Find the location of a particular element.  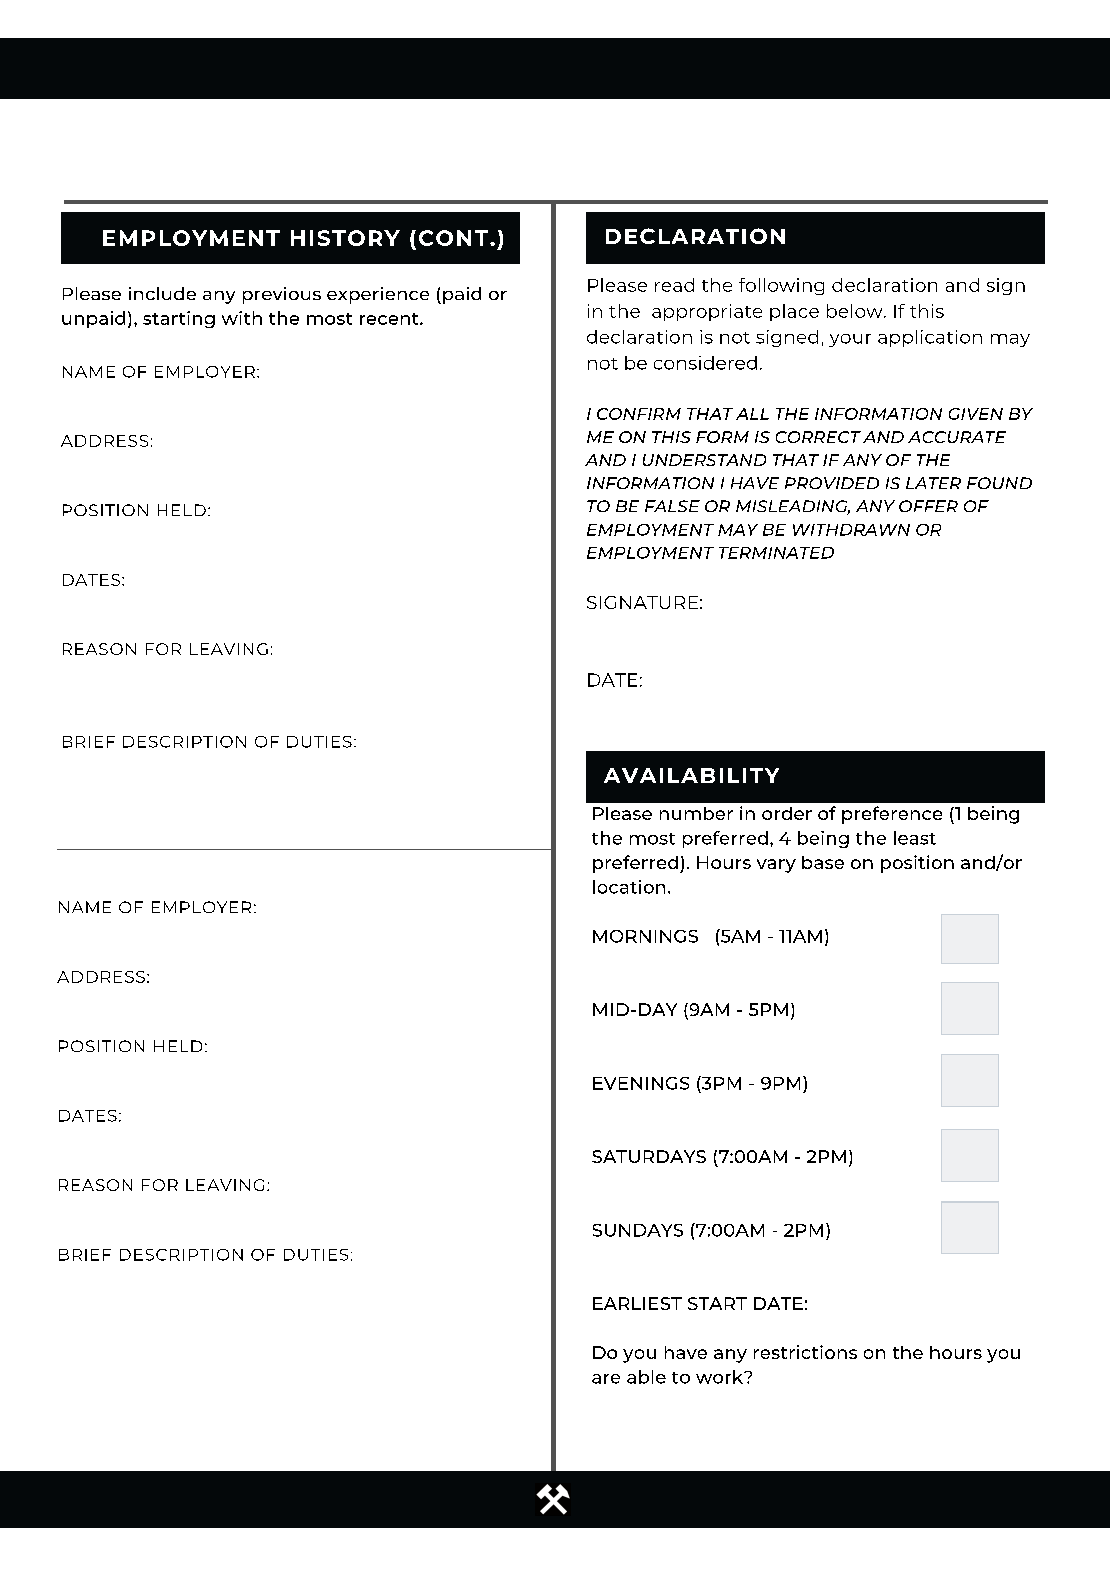

are is located at coordinates (606, 1379).
